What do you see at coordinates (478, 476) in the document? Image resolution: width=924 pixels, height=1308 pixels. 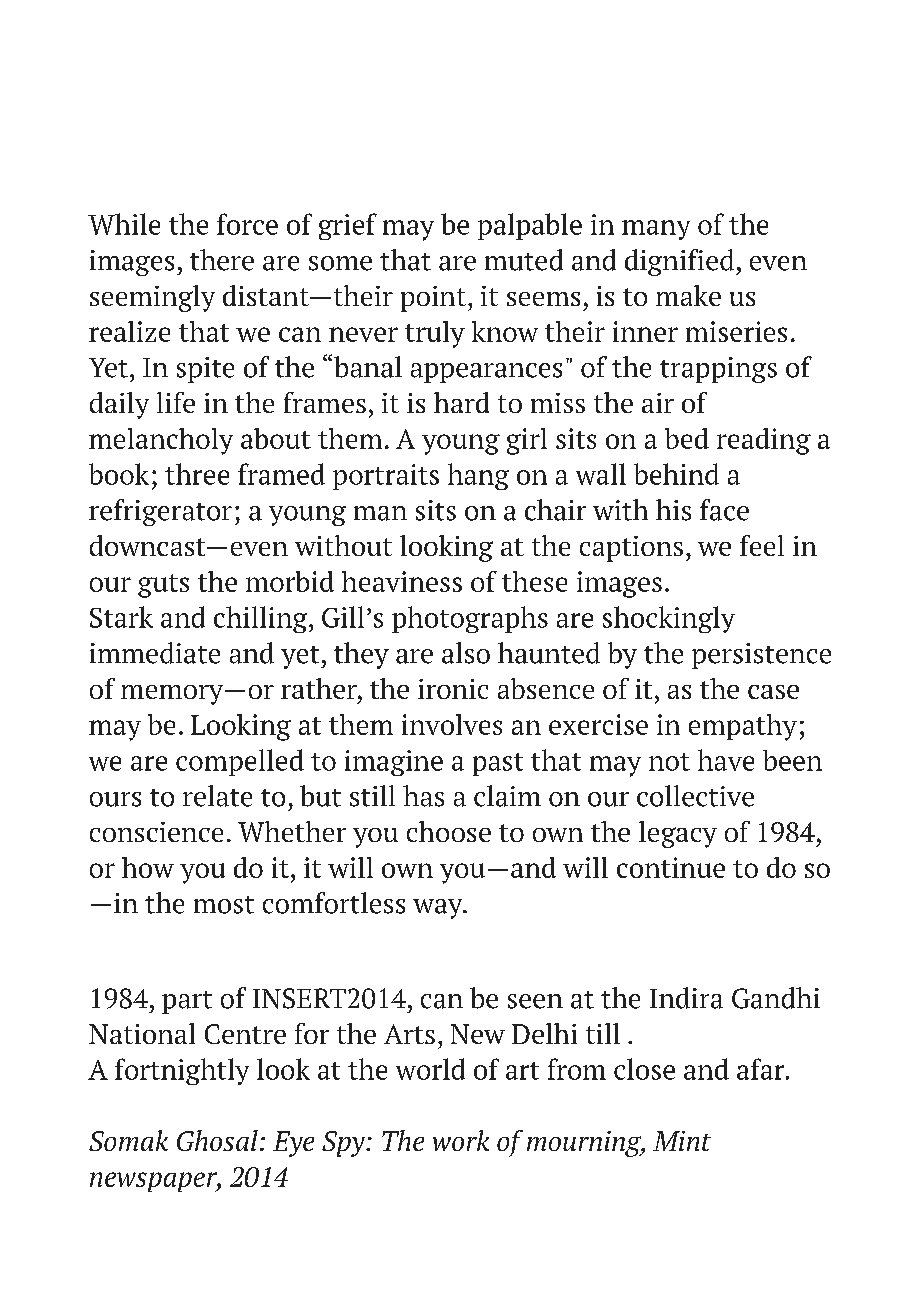 I see `hang` at bounding box center [478, 476].
